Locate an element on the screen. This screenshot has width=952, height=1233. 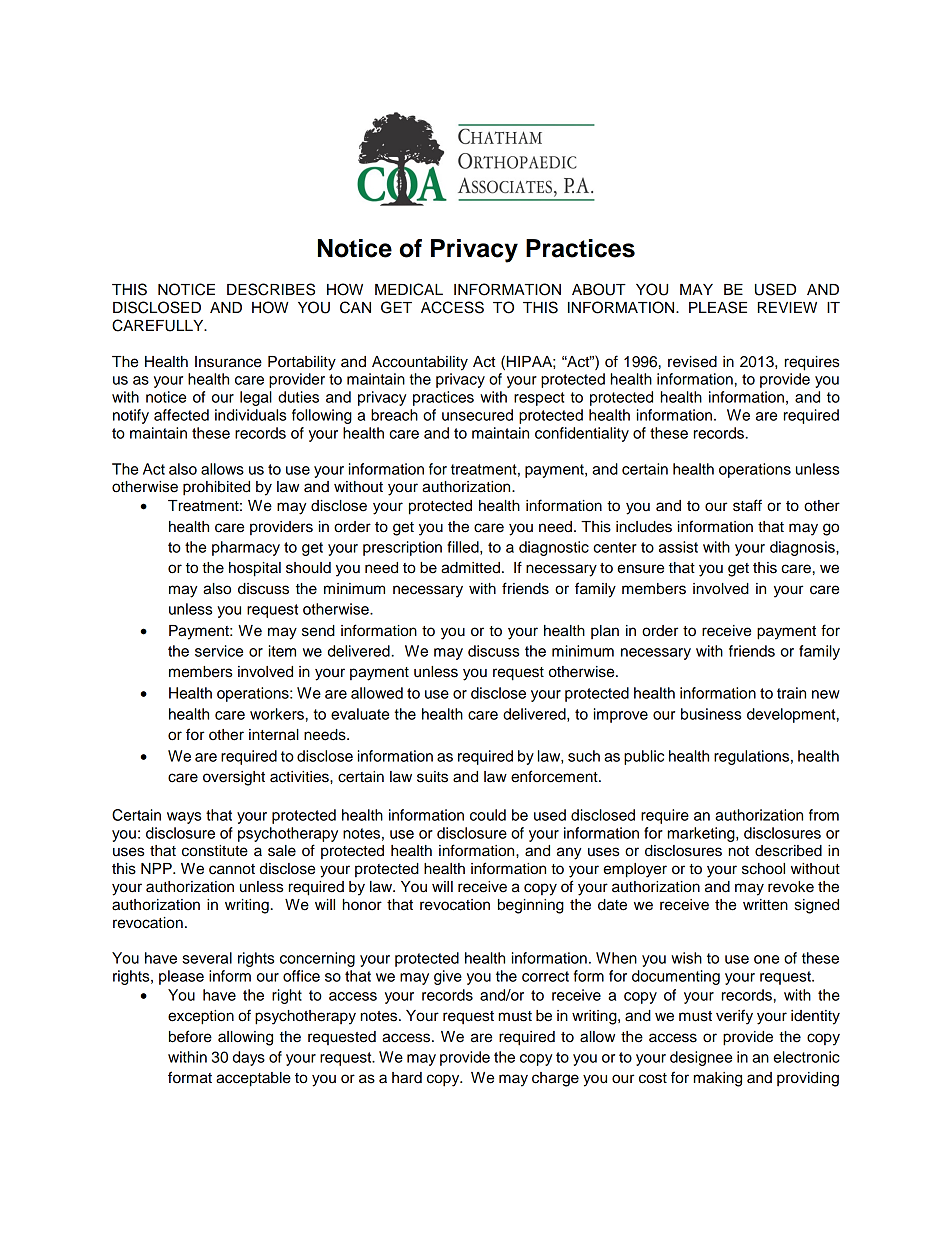
days is located at coordinates (249, 1058).
